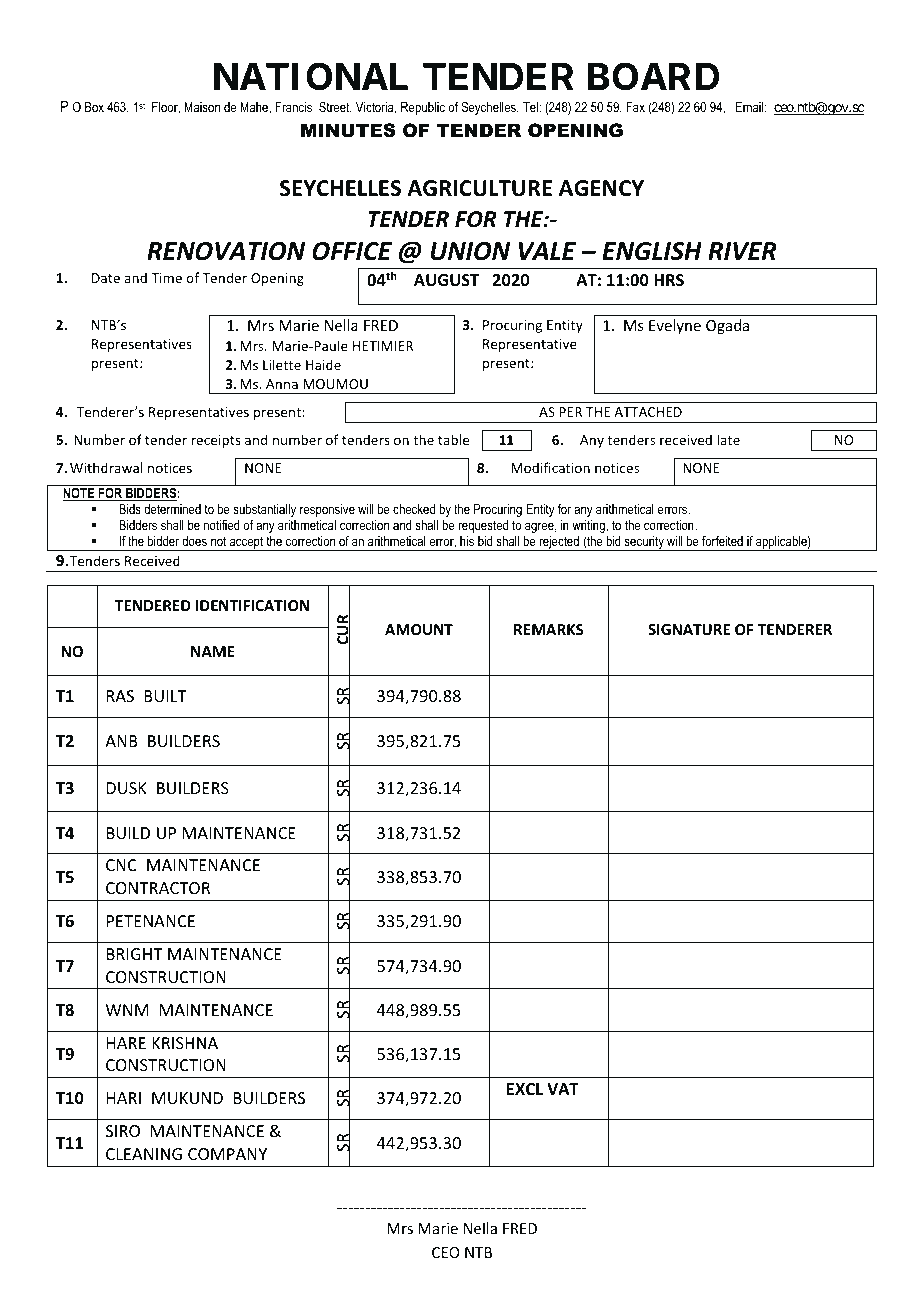 The image size is (924, 1308). Describe the element at coordinates (202, 107) in the document. I see `Maison` at that location.
